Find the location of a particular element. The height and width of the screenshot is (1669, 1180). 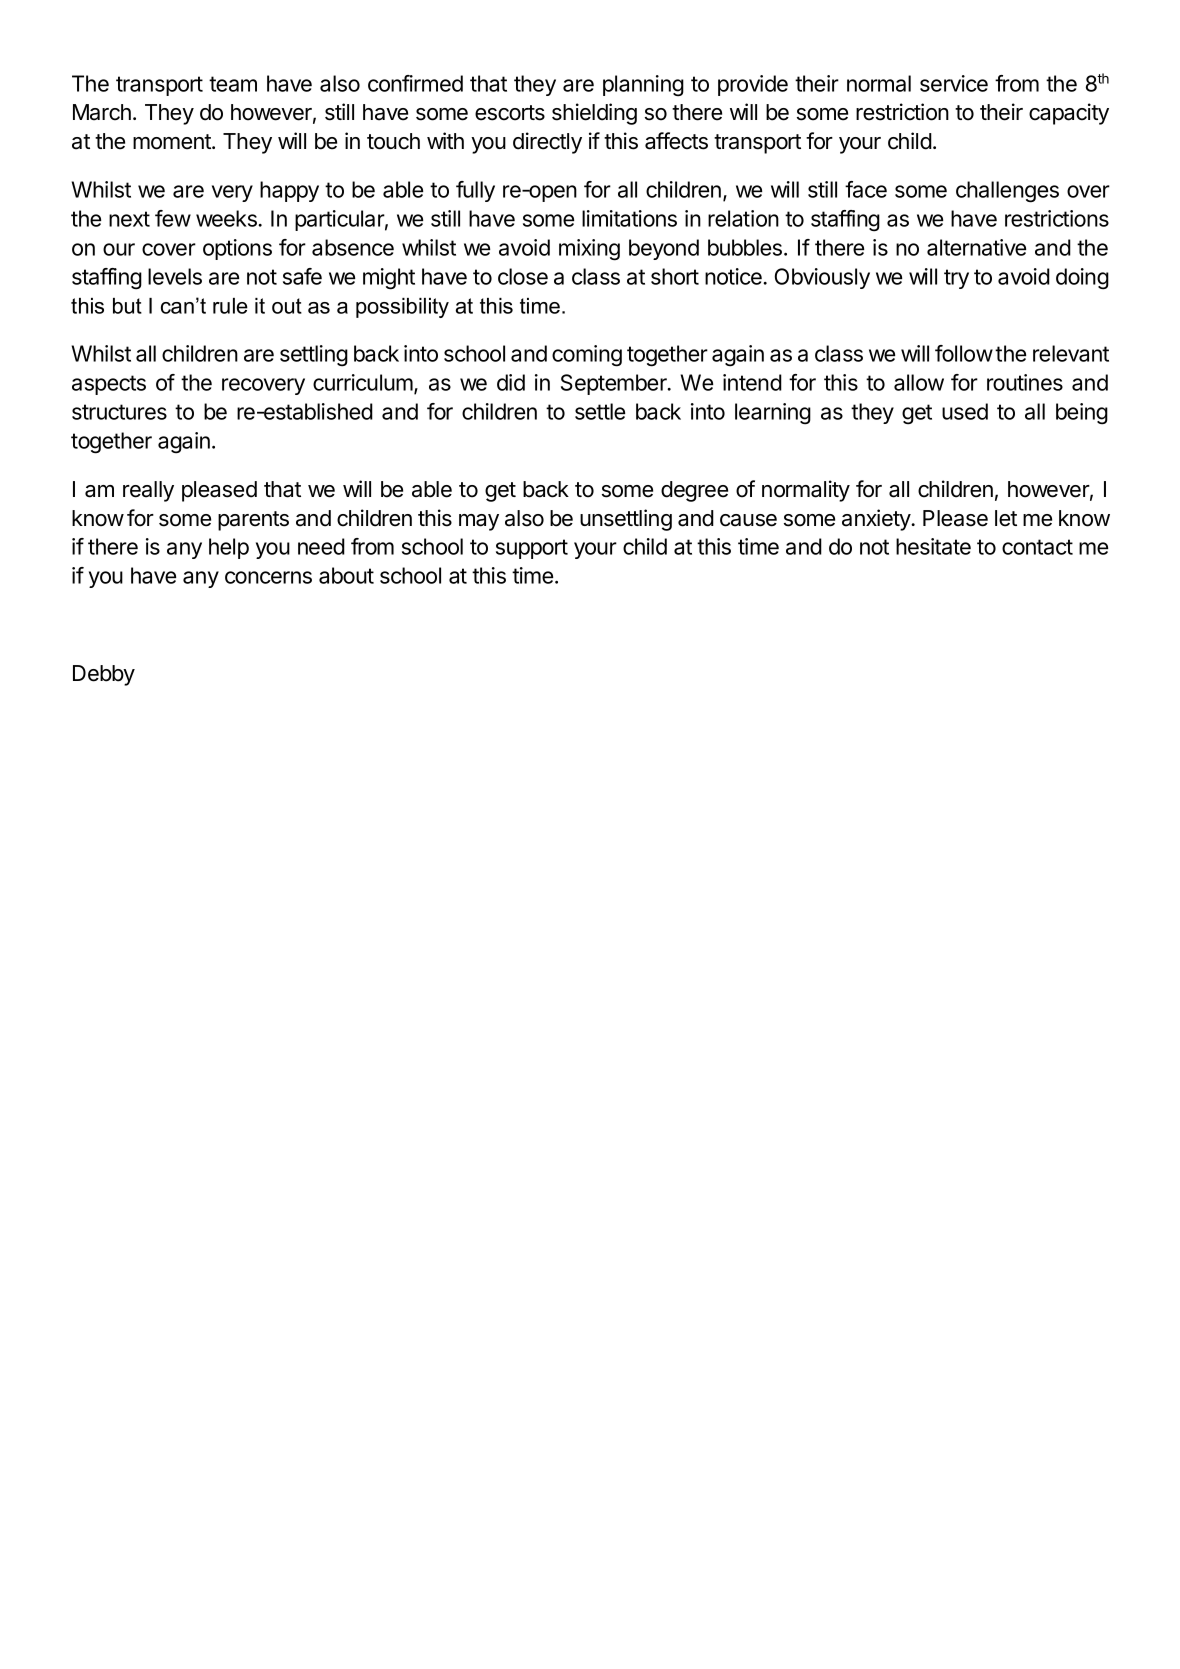

limitations is located at coordinates (629, 218).
